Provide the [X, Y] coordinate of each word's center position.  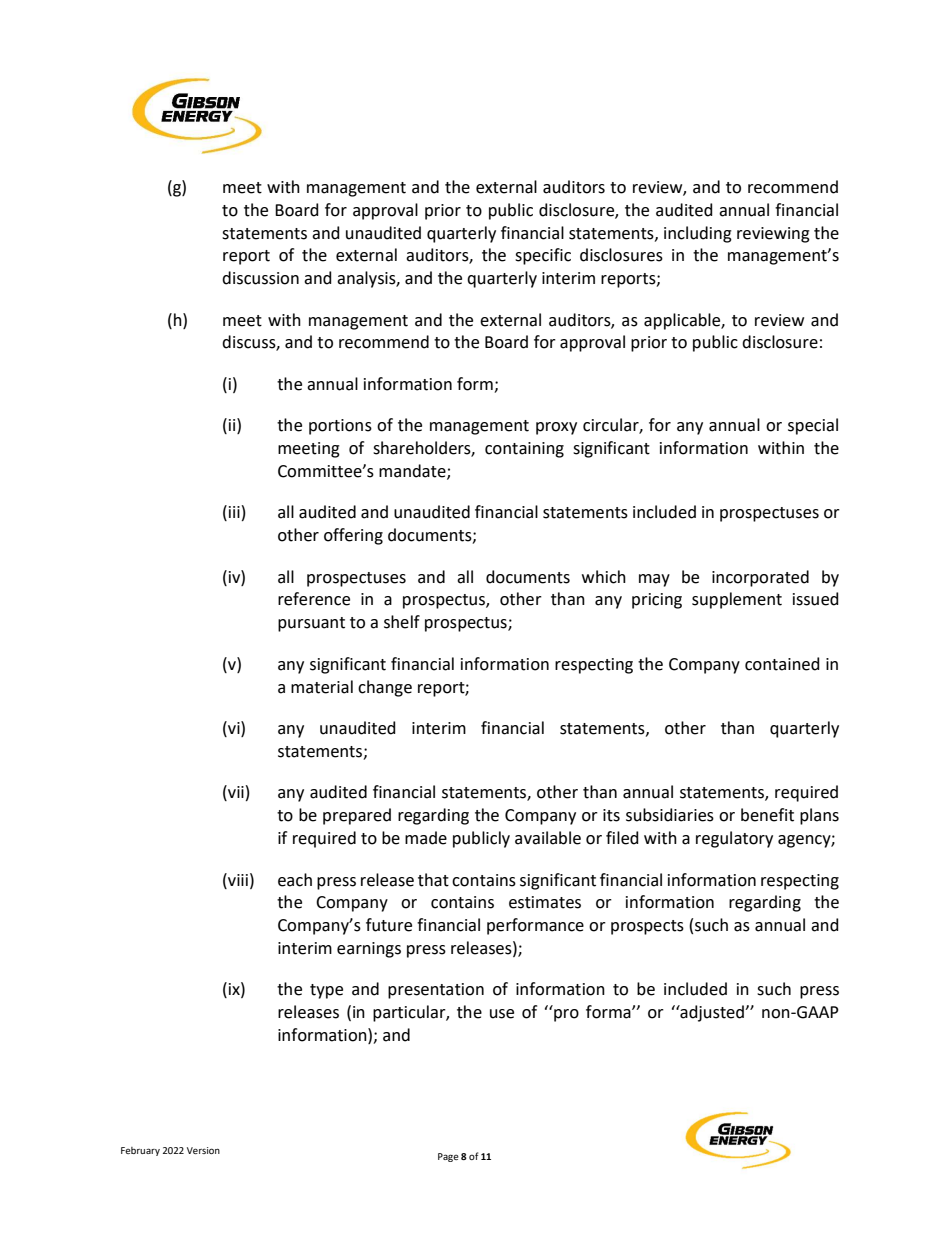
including [698, 234]
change [385, 688]
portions [340, 427]
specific [543, 256]
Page [448, 1157]
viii [237, 879]
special [813, 426]
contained [782, 664]
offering [353, 536]
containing [524, 450]
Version [203, 1150]
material [322, 687]
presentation [436, 991]
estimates [545, 902]
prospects [647, 927]
